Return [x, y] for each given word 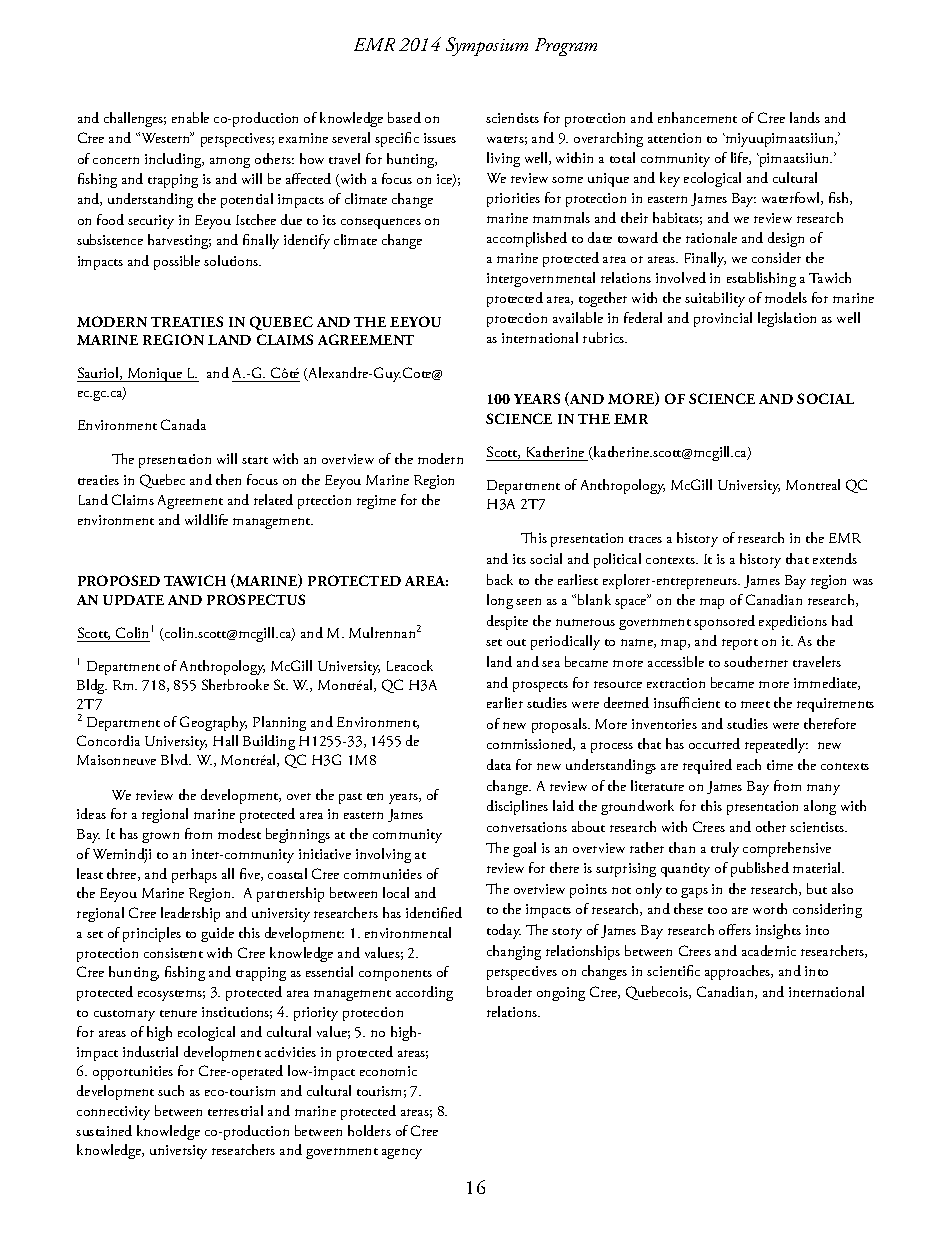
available [578, 317]
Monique [155, 375]
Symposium [487, 46]
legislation [787, 319]
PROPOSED [119, 580]
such [171, 1090]
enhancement [697, 117]
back [500, 579]
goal [524, 849]
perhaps [194, 875]
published [760, 869]
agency [402, 1153]
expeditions [793, 622]
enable [190, 117]
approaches [739, 972]
